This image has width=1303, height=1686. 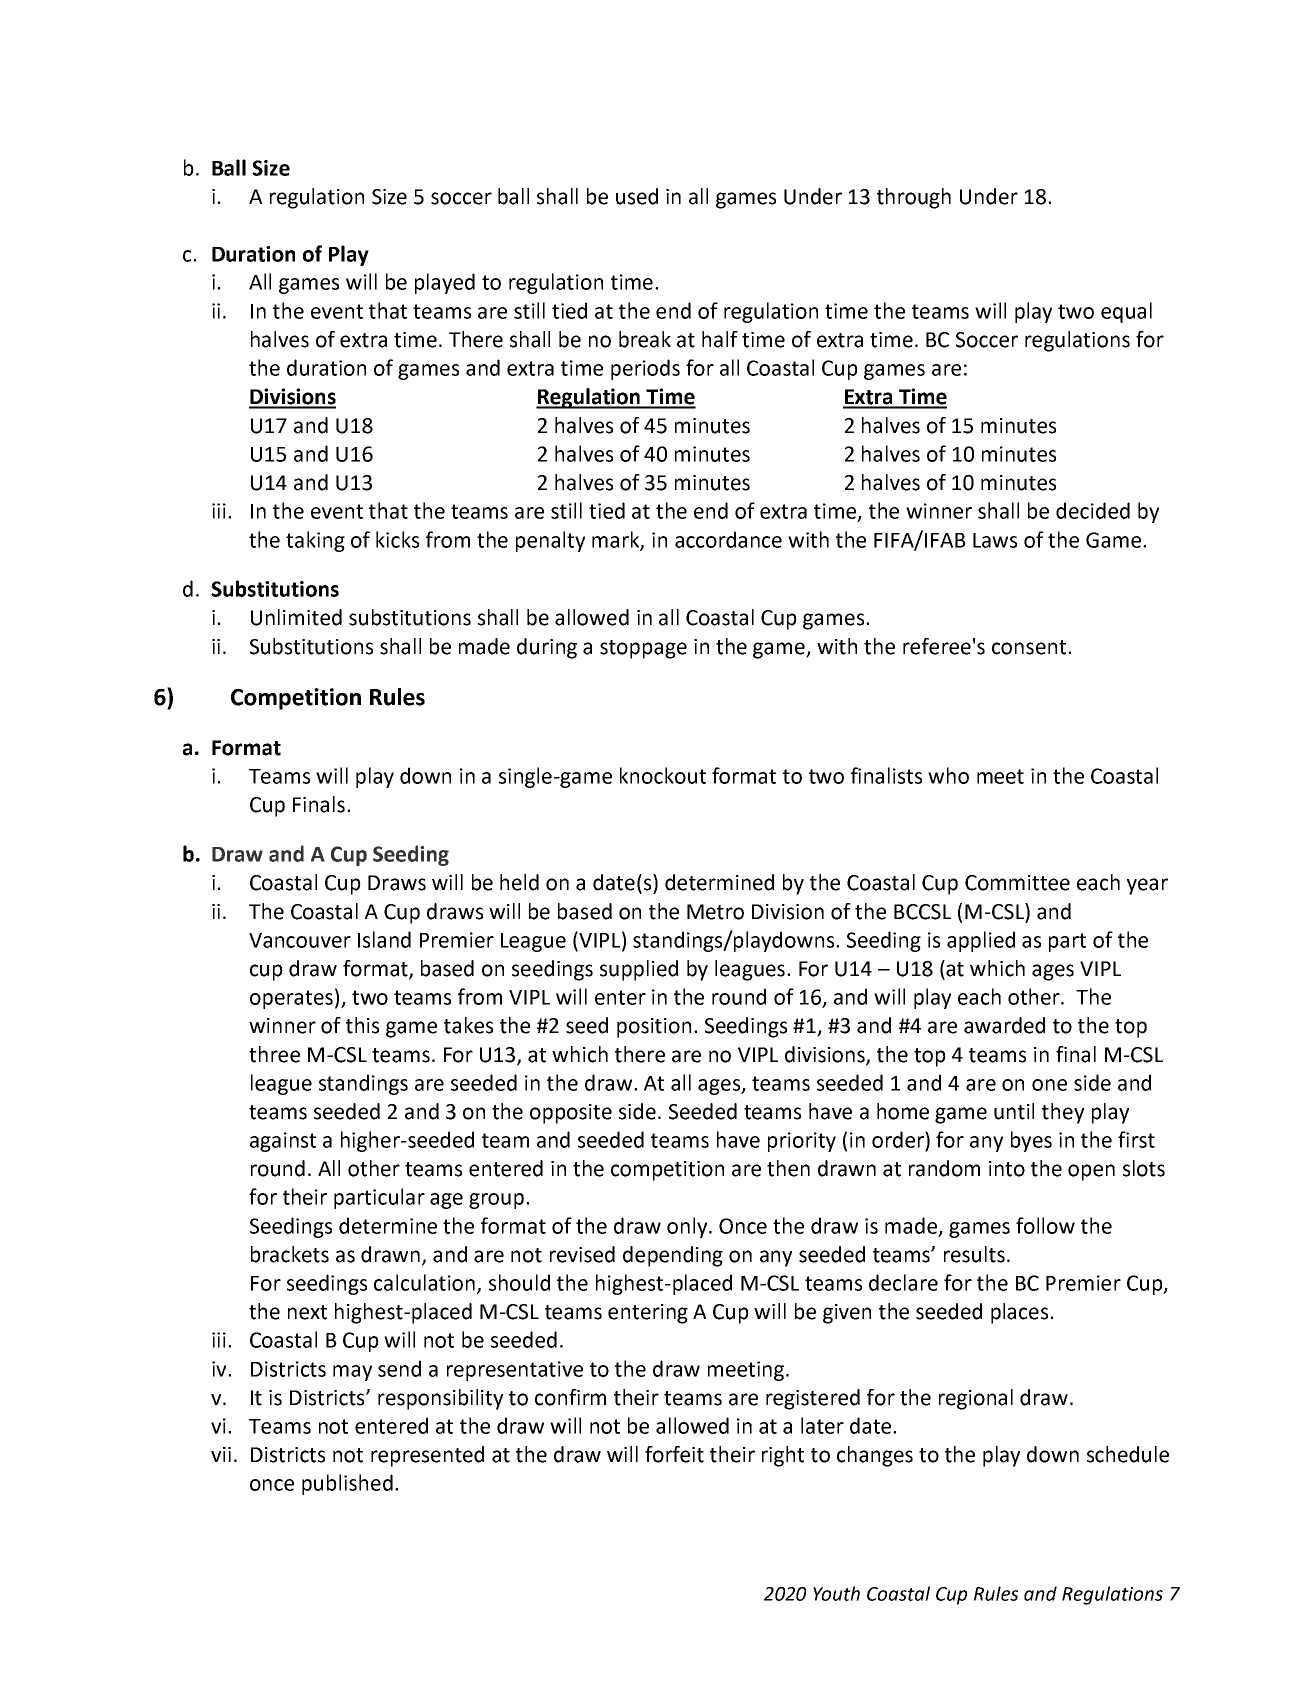 What do you see at coordinates (914, 198) in the image?
I see `through` at bounding box center [914, 198].
